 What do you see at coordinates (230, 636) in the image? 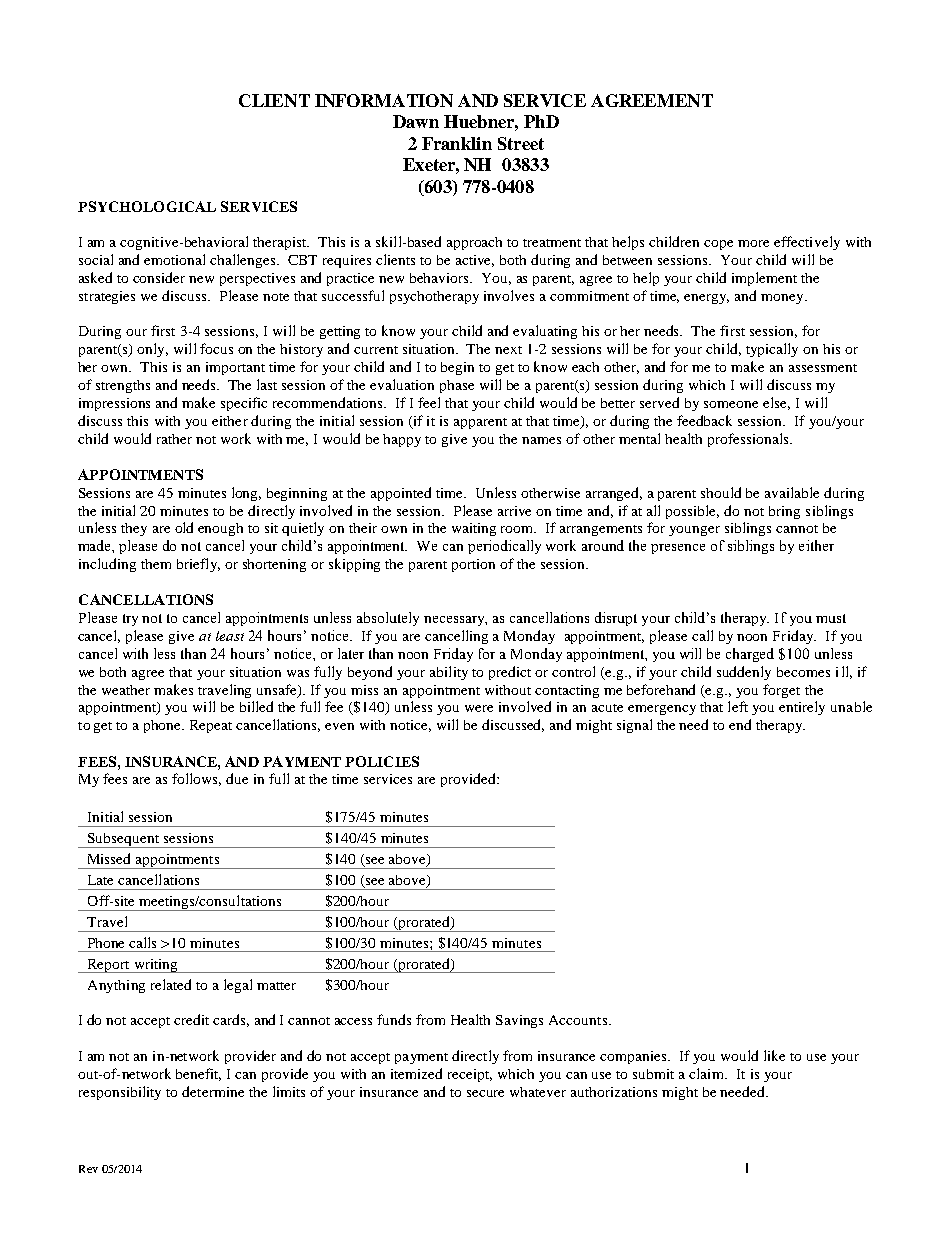
I see `least` at bounding box center [230, 636].
